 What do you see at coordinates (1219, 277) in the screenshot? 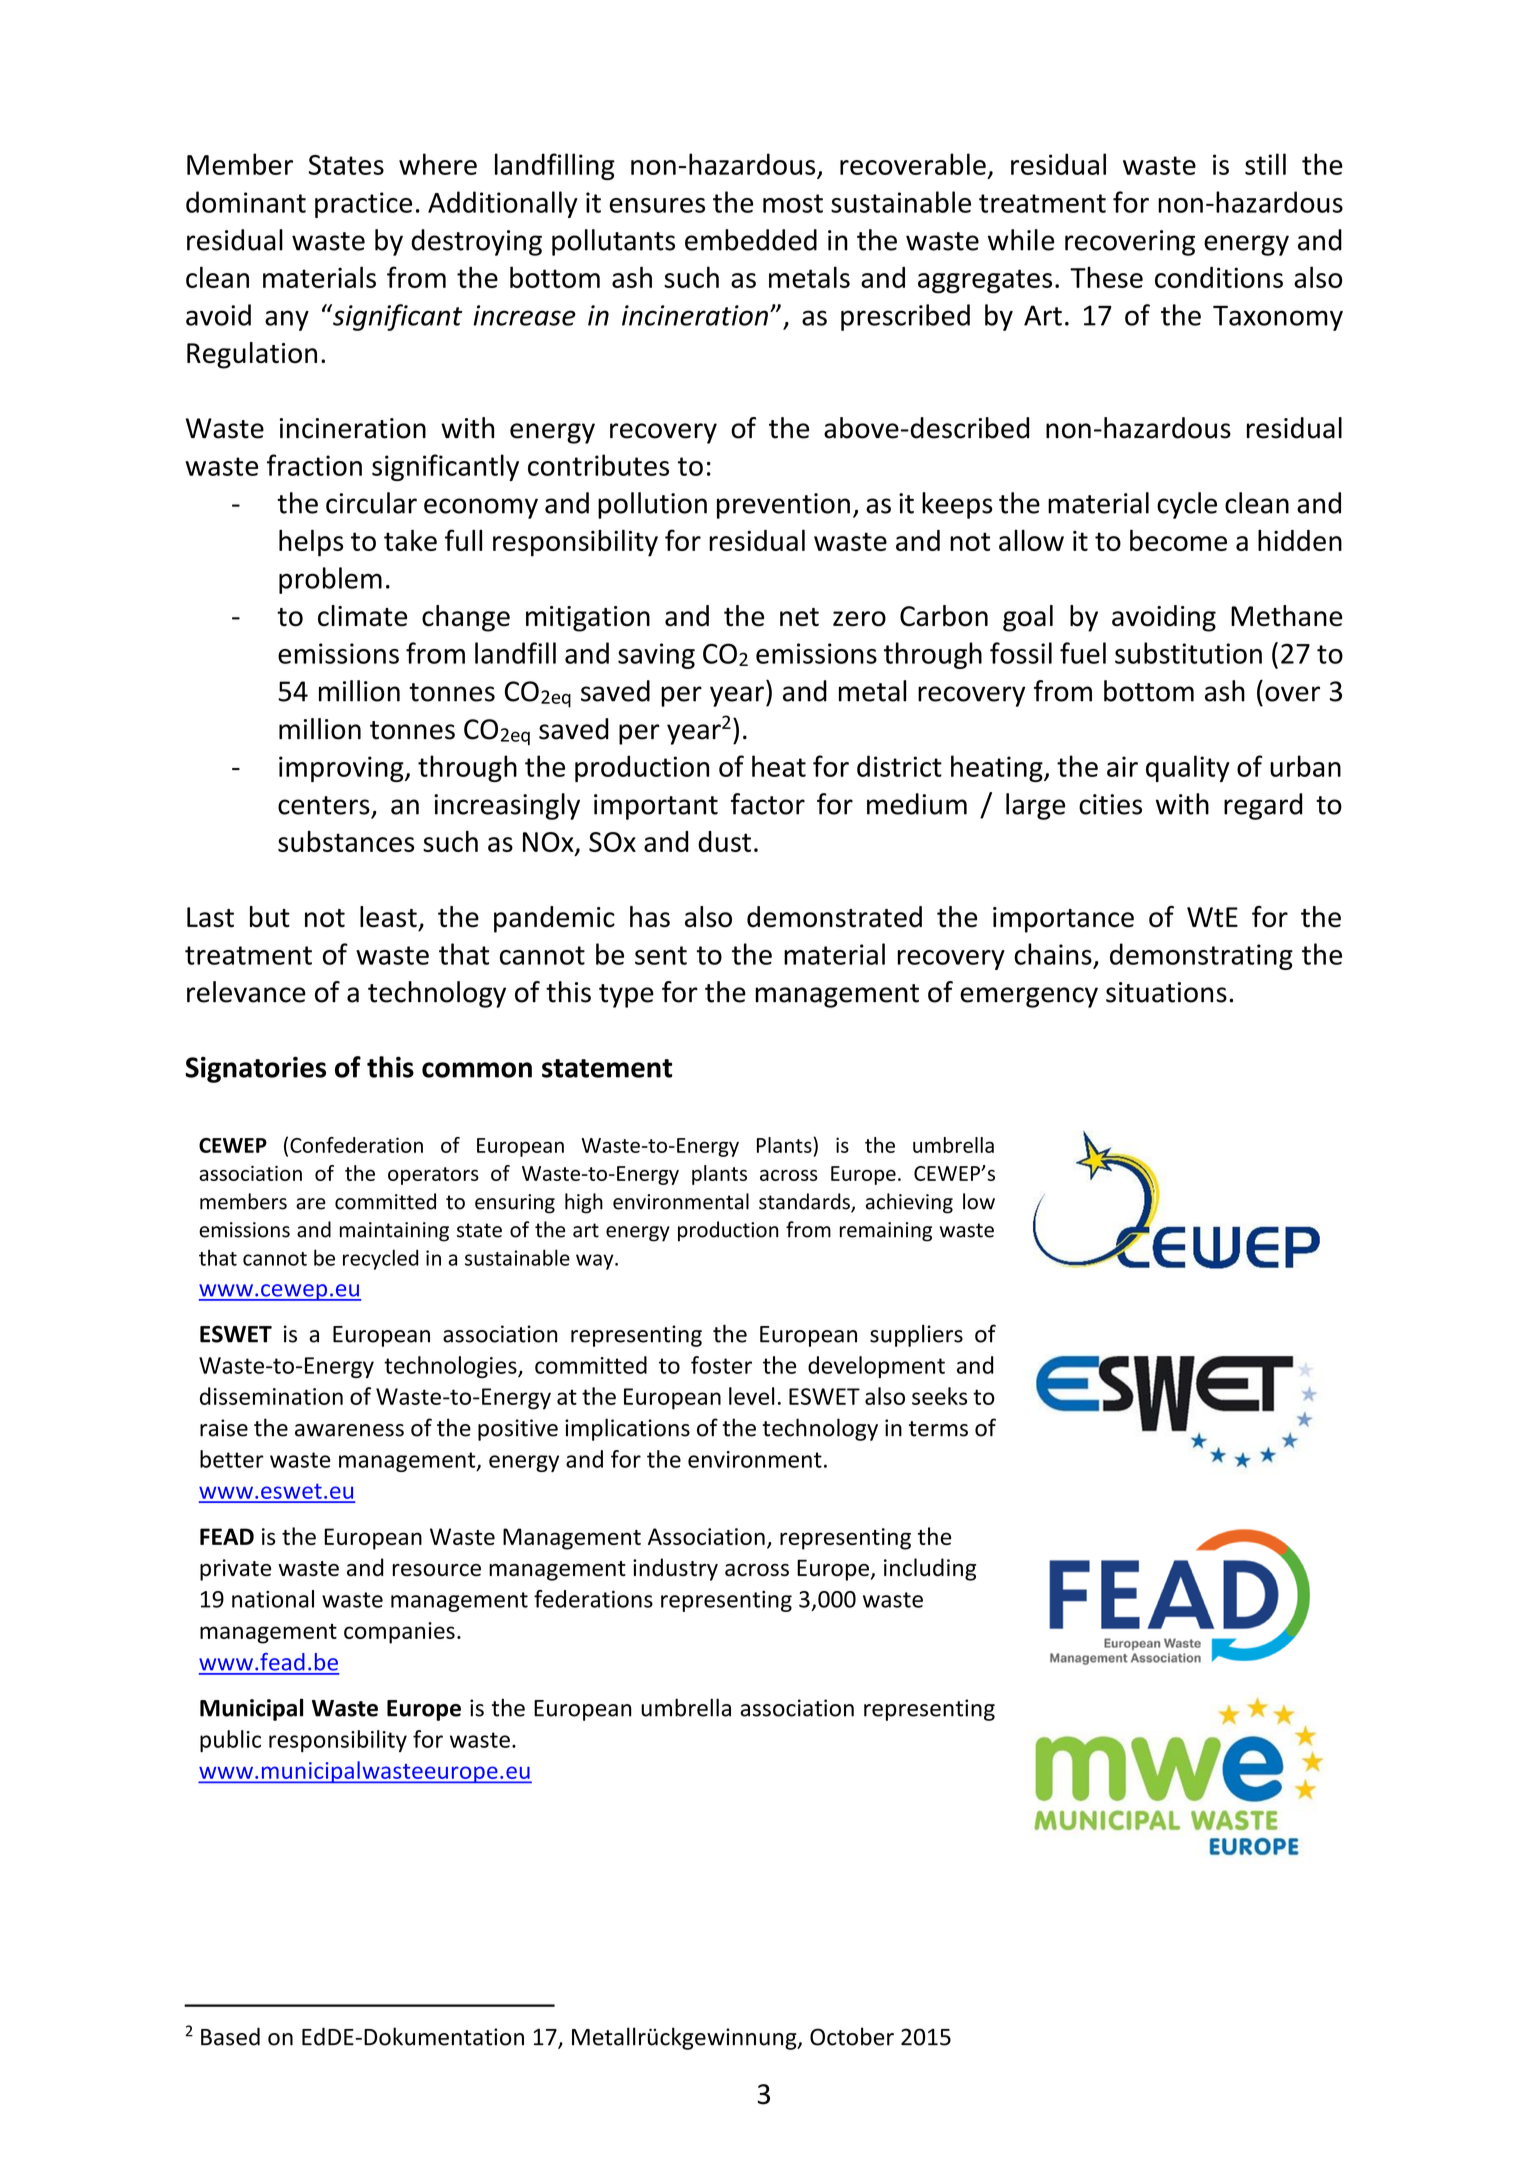
I see `conditions` at bounding box center [1219, 277].
